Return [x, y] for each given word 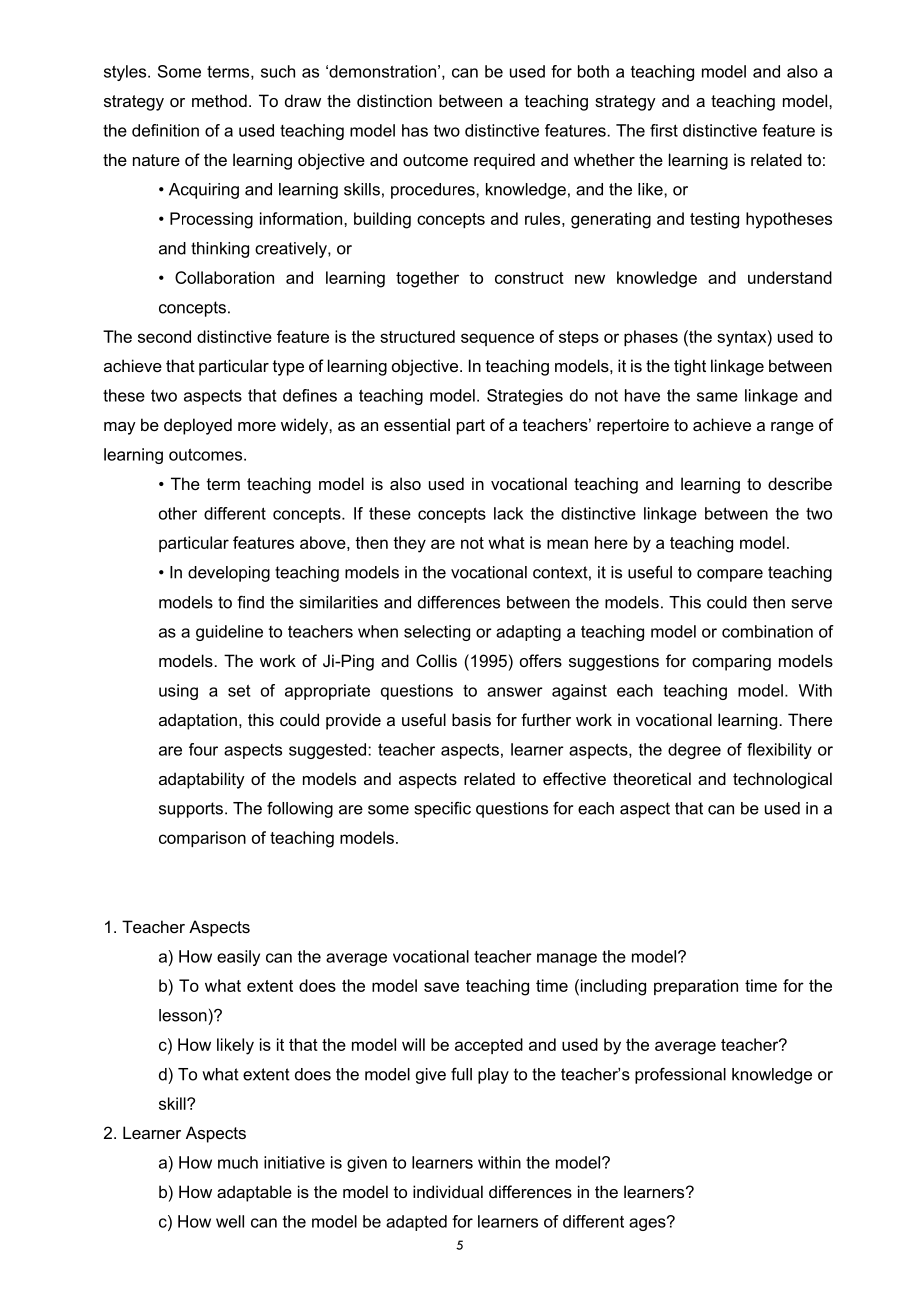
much [238, 1162]
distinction [394, 100]
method [219, 100]
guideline [229, 633]
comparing [731, 662]
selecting [437, 633]
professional [680, 1075]
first [664, 130]
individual [448, 1191]
